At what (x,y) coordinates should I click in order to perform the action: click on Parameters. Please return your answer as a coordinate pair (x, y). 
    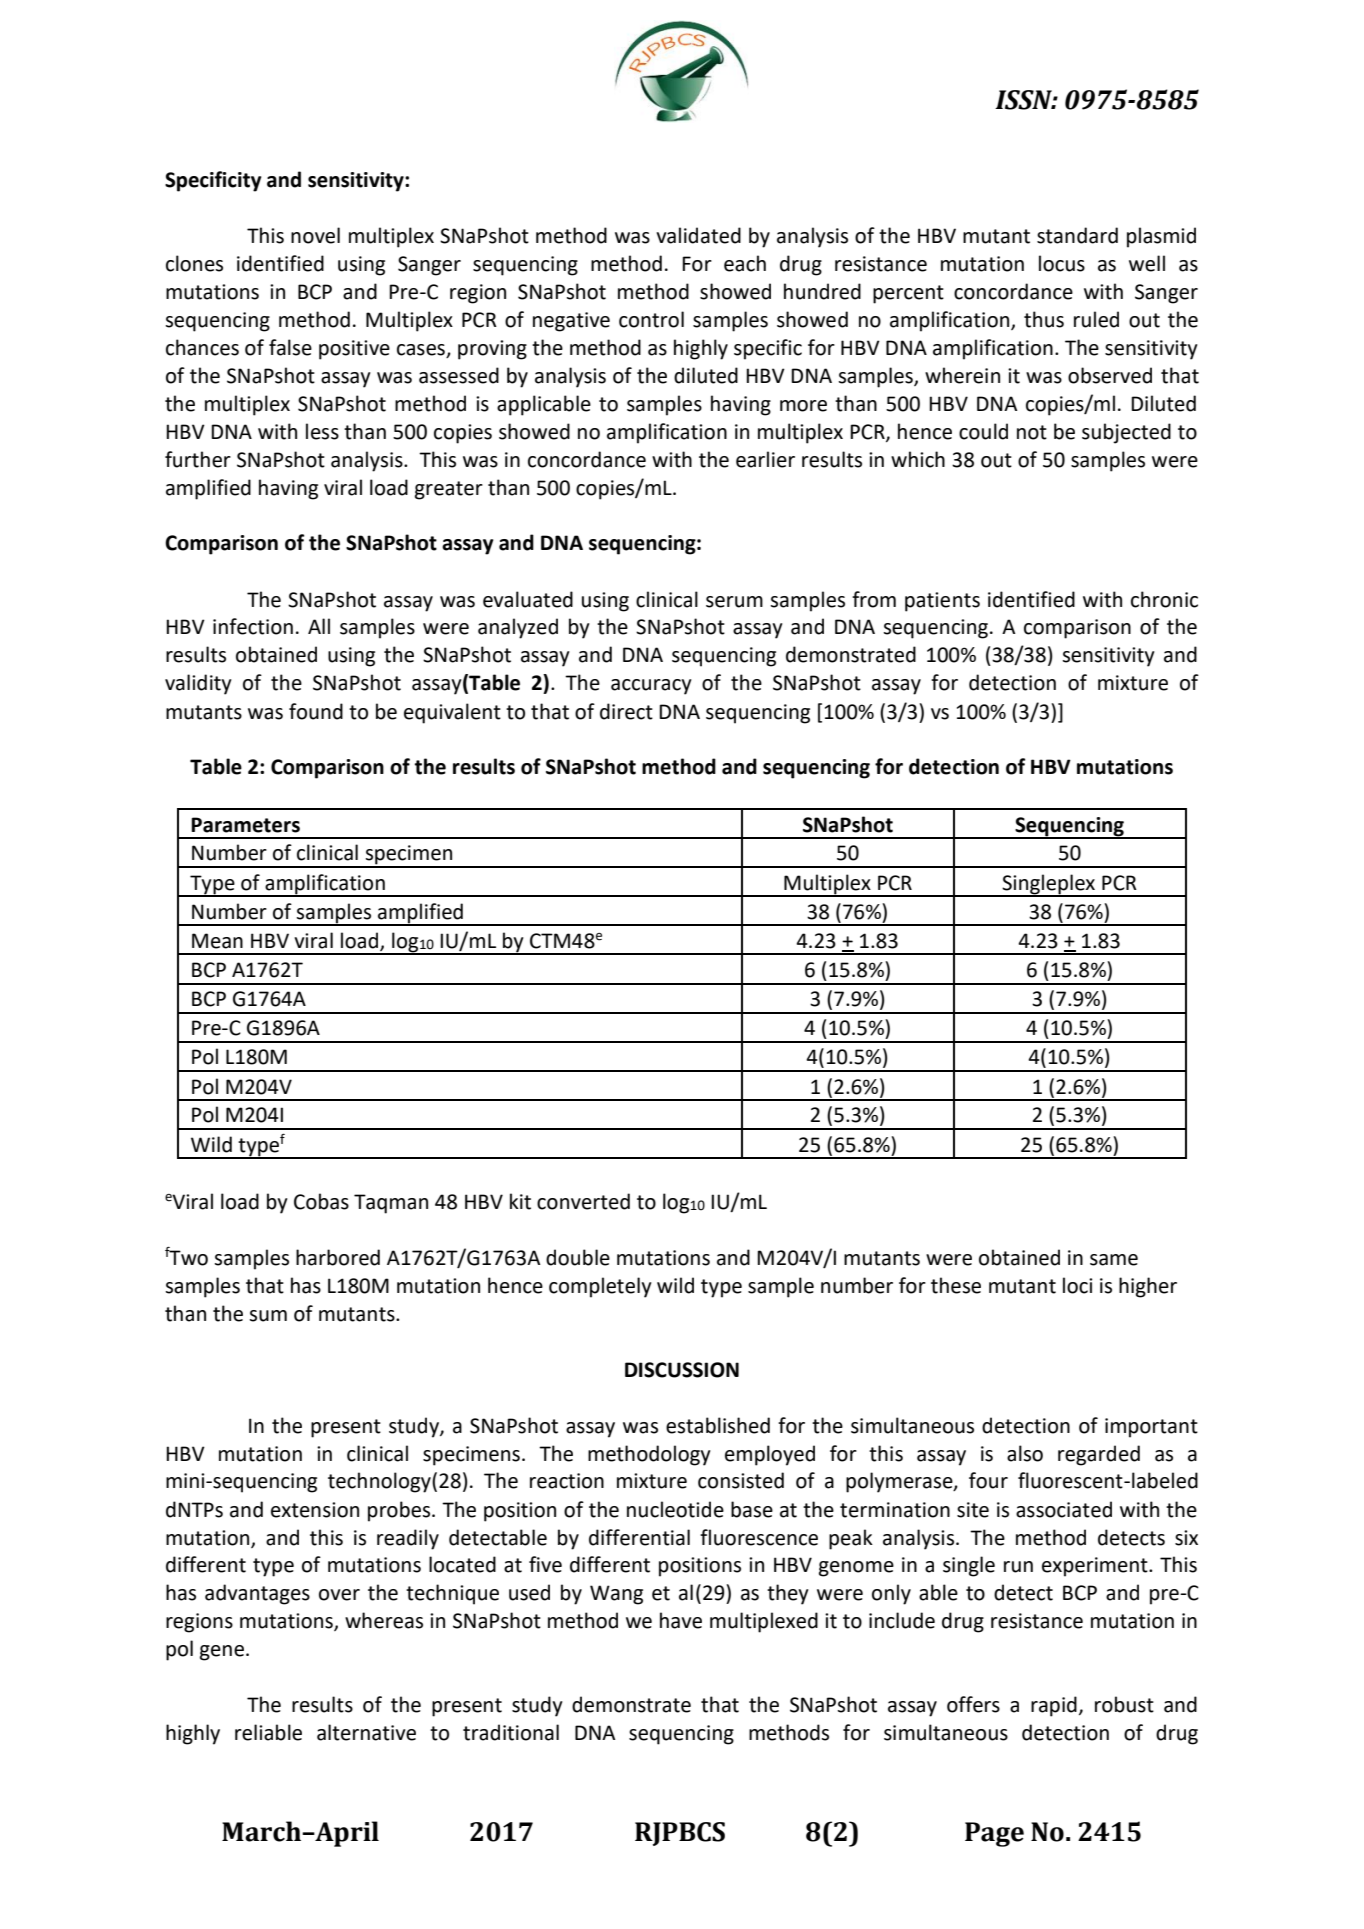
    Looking at the image, I should click on (245, 825).
